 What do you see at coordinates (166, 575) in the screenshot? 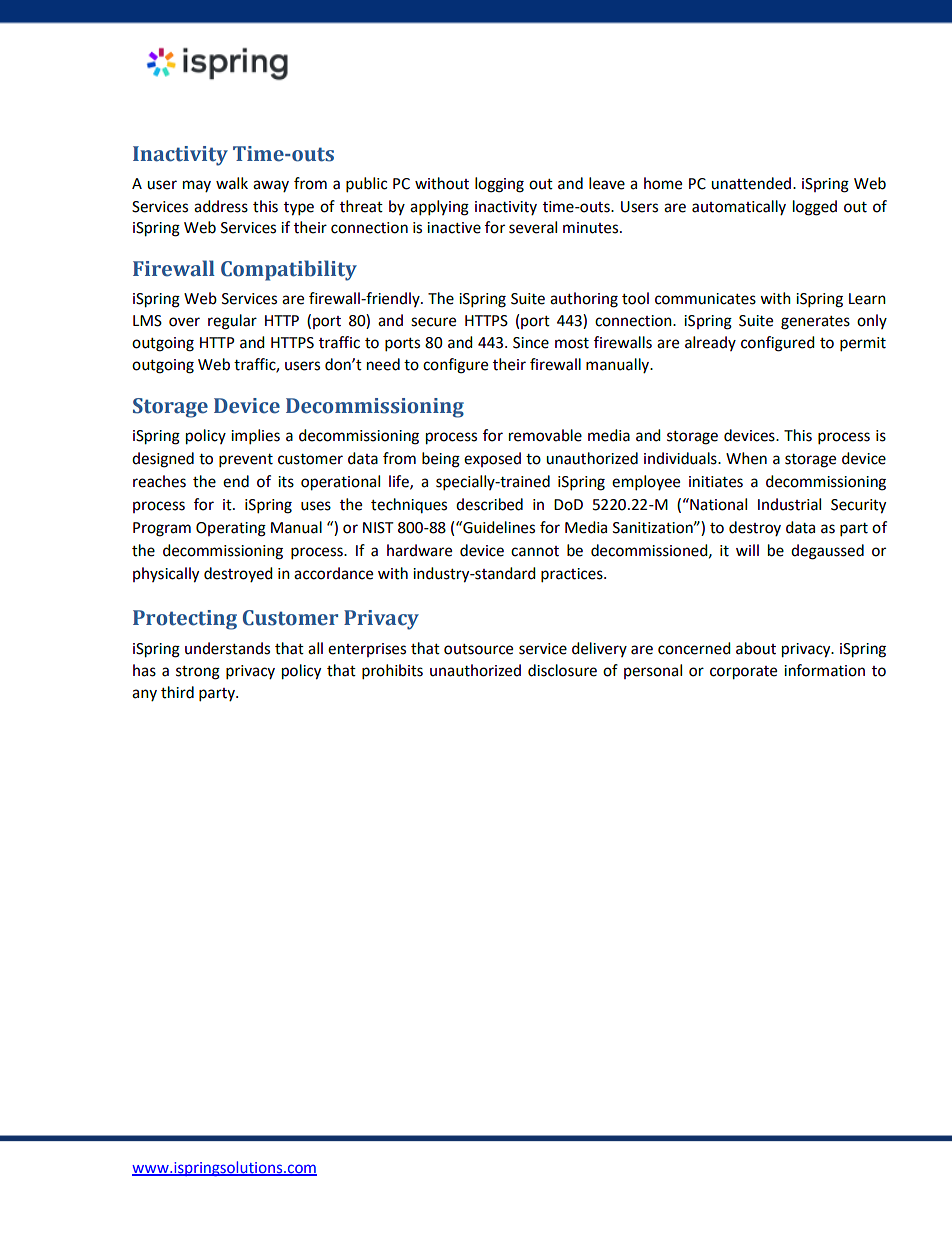
I see `physically` at bounding box center [166, 575].
